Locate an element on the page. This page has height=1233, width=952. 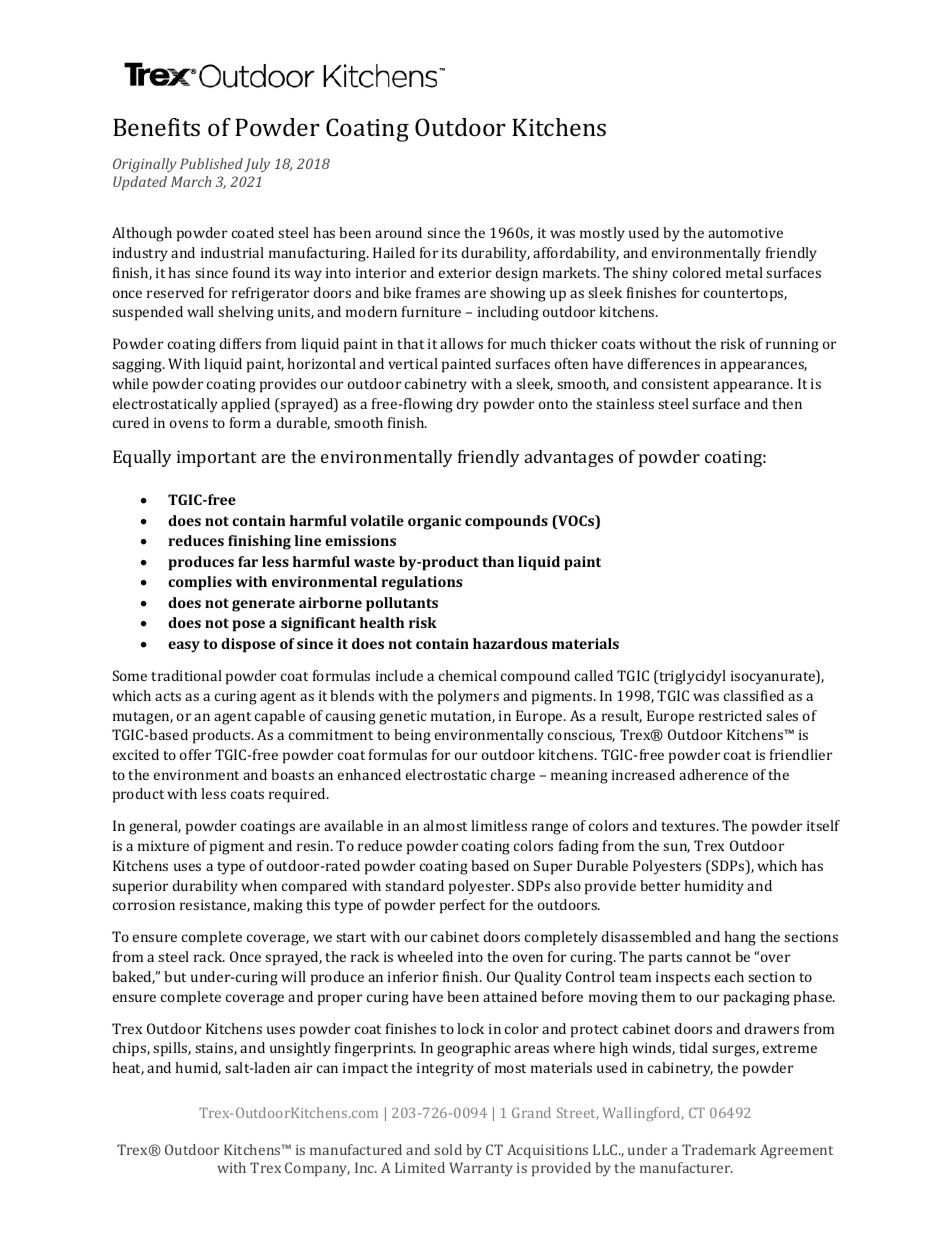
Company is located at coordinates (317, 1169).
